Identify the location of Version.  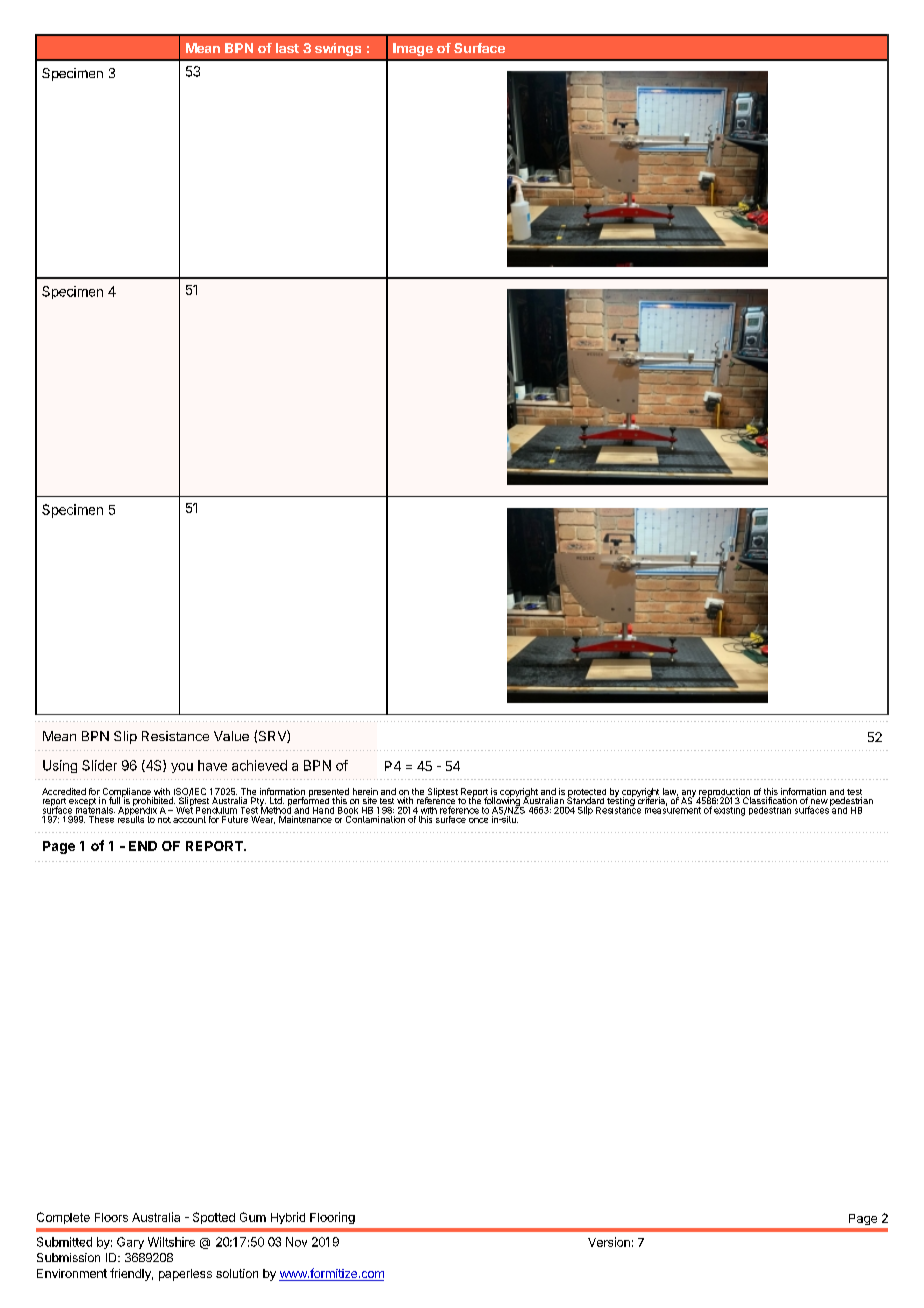
(609, 1242).
